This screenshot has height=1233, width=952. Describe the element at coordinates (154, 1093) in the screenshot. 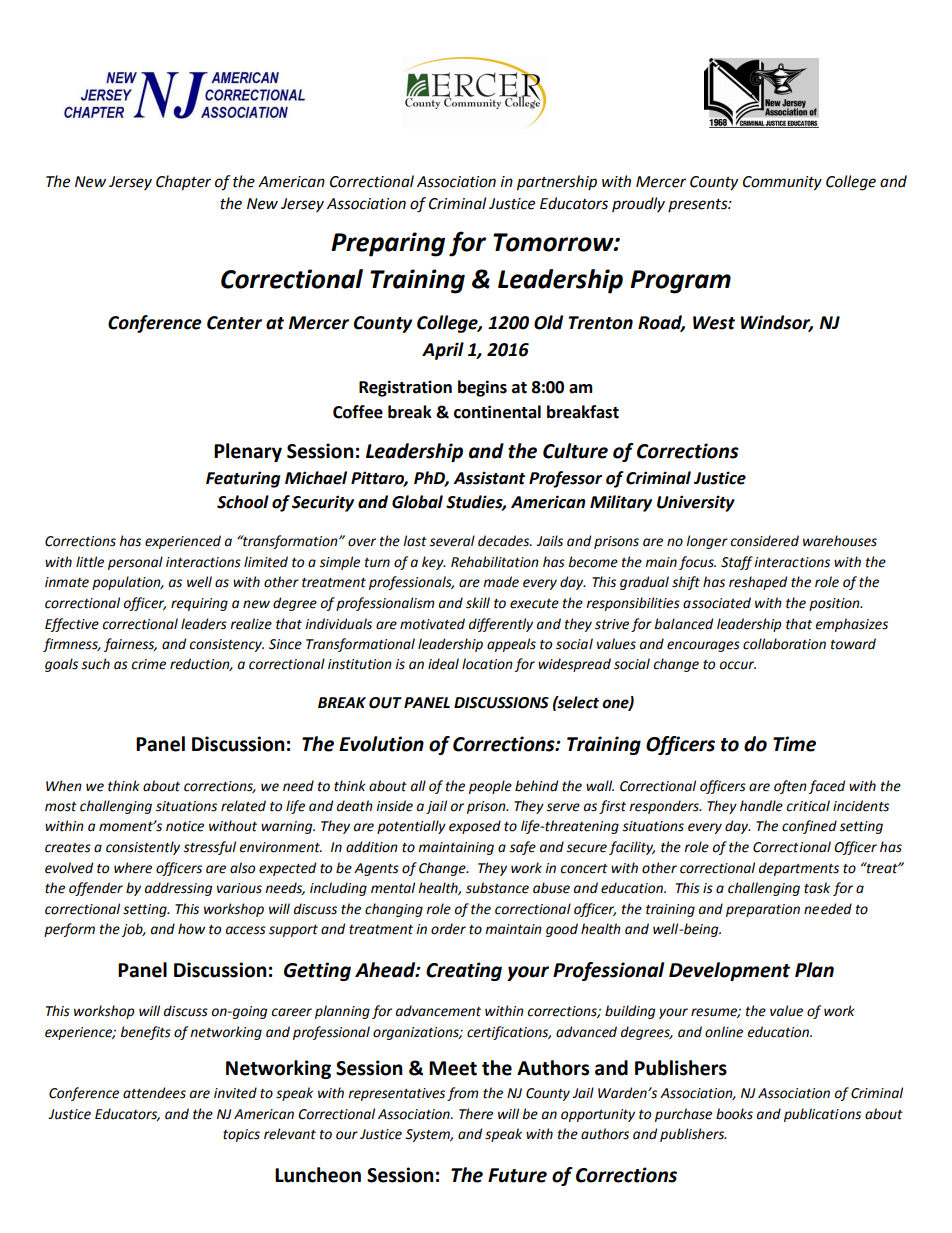

I see `attendees` at that location.
